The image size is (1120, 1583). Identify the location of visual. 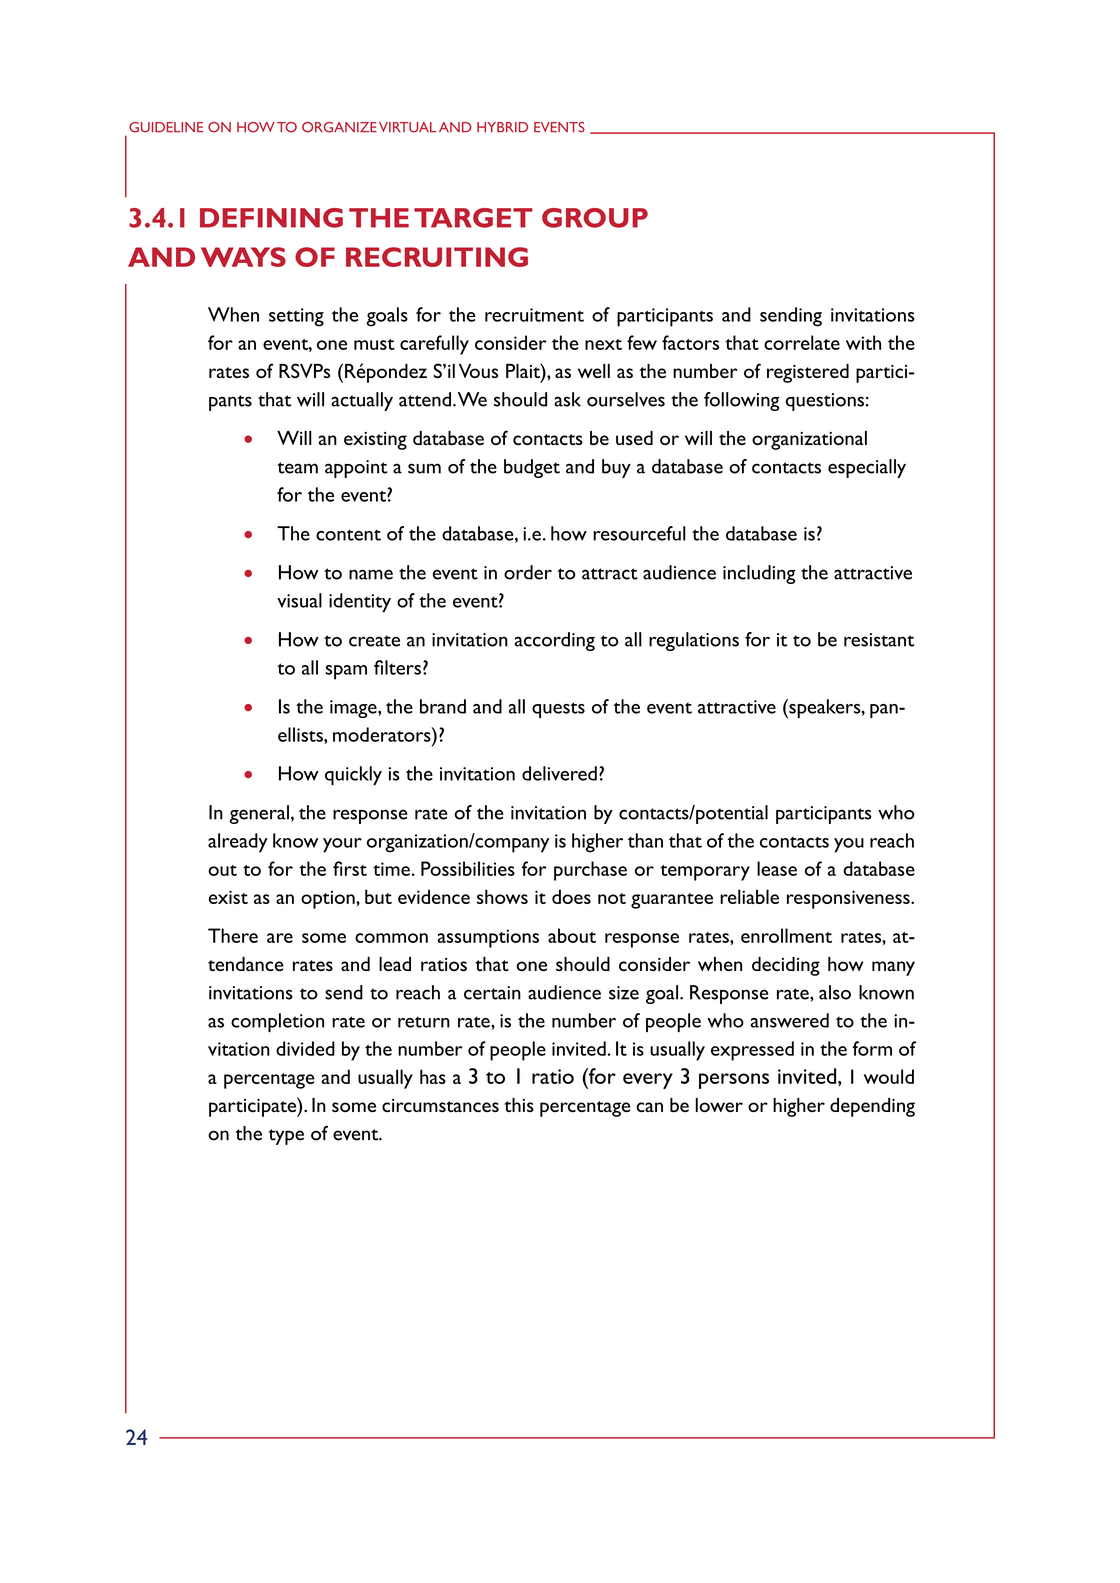
(299, 600).
